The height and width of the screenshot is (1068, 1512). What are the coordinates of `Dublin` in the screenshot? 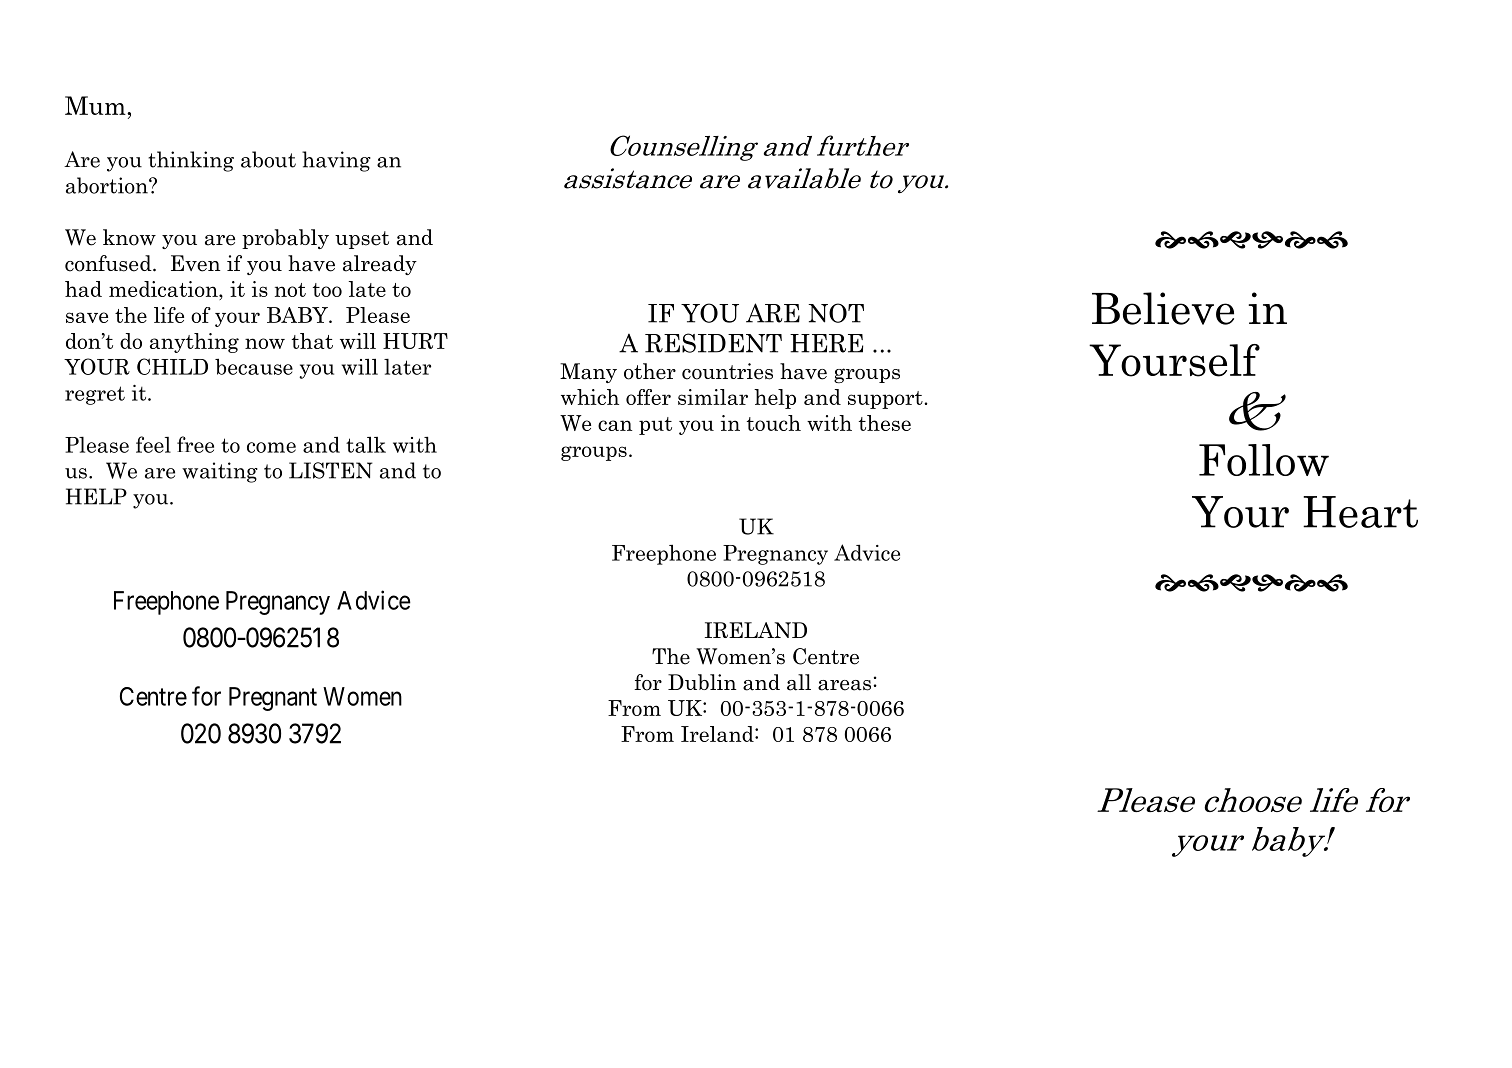 It's located at (702, 682).
